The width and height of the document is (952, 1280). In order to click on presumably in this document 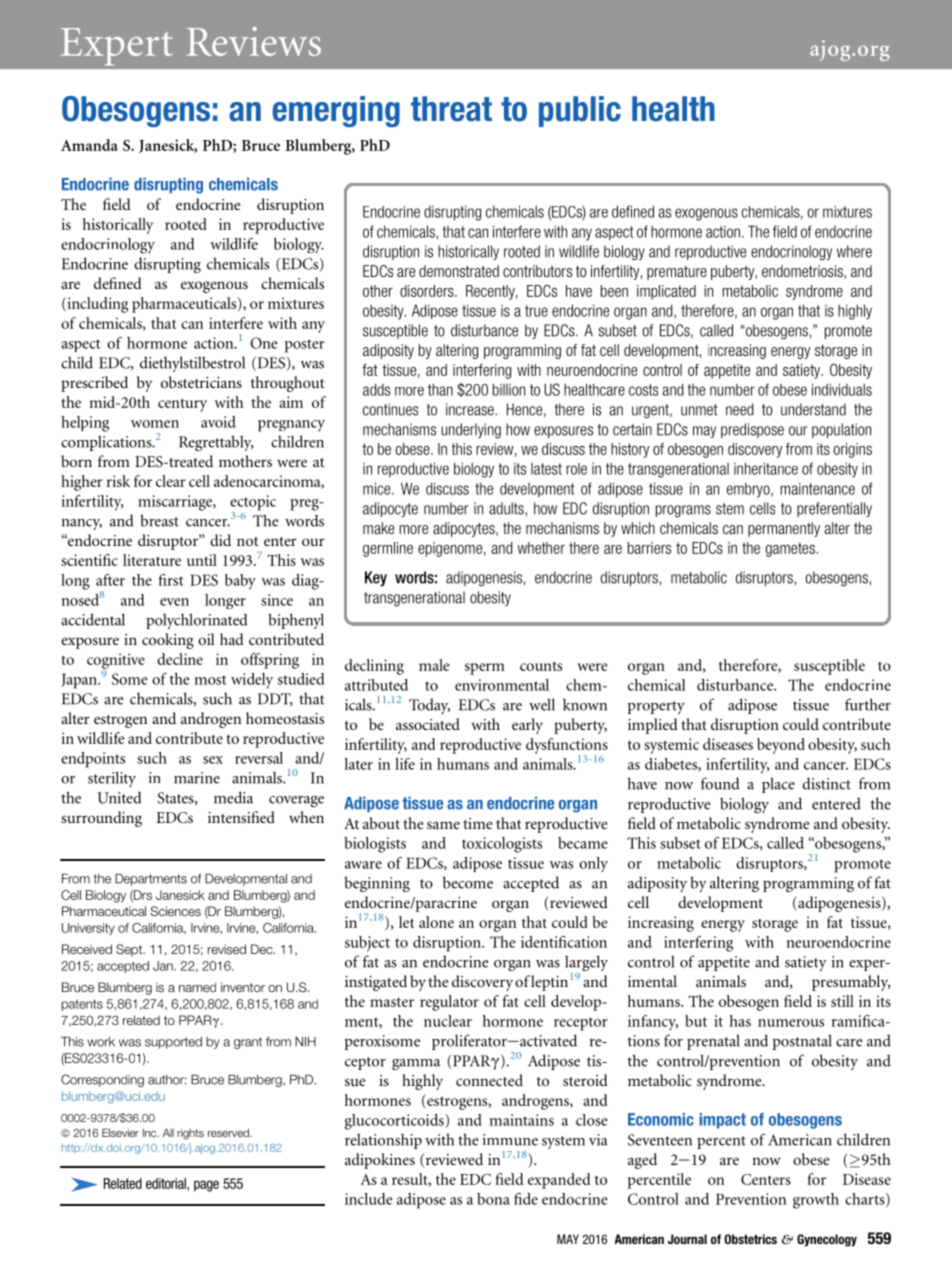, I will do `click(851, 983)`.
